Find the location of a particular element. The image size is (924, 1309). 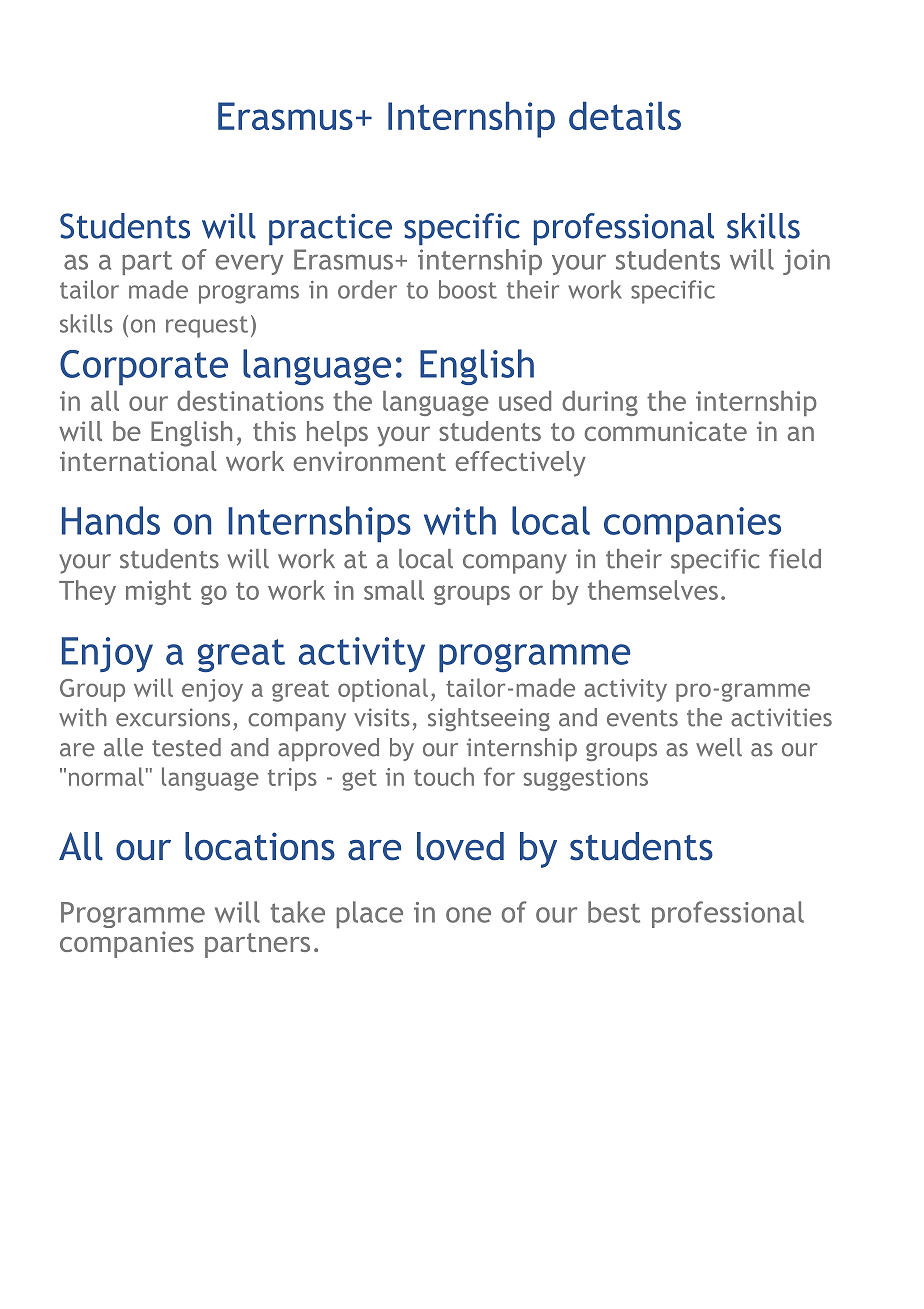

used is located at coordinates (525, 401).
